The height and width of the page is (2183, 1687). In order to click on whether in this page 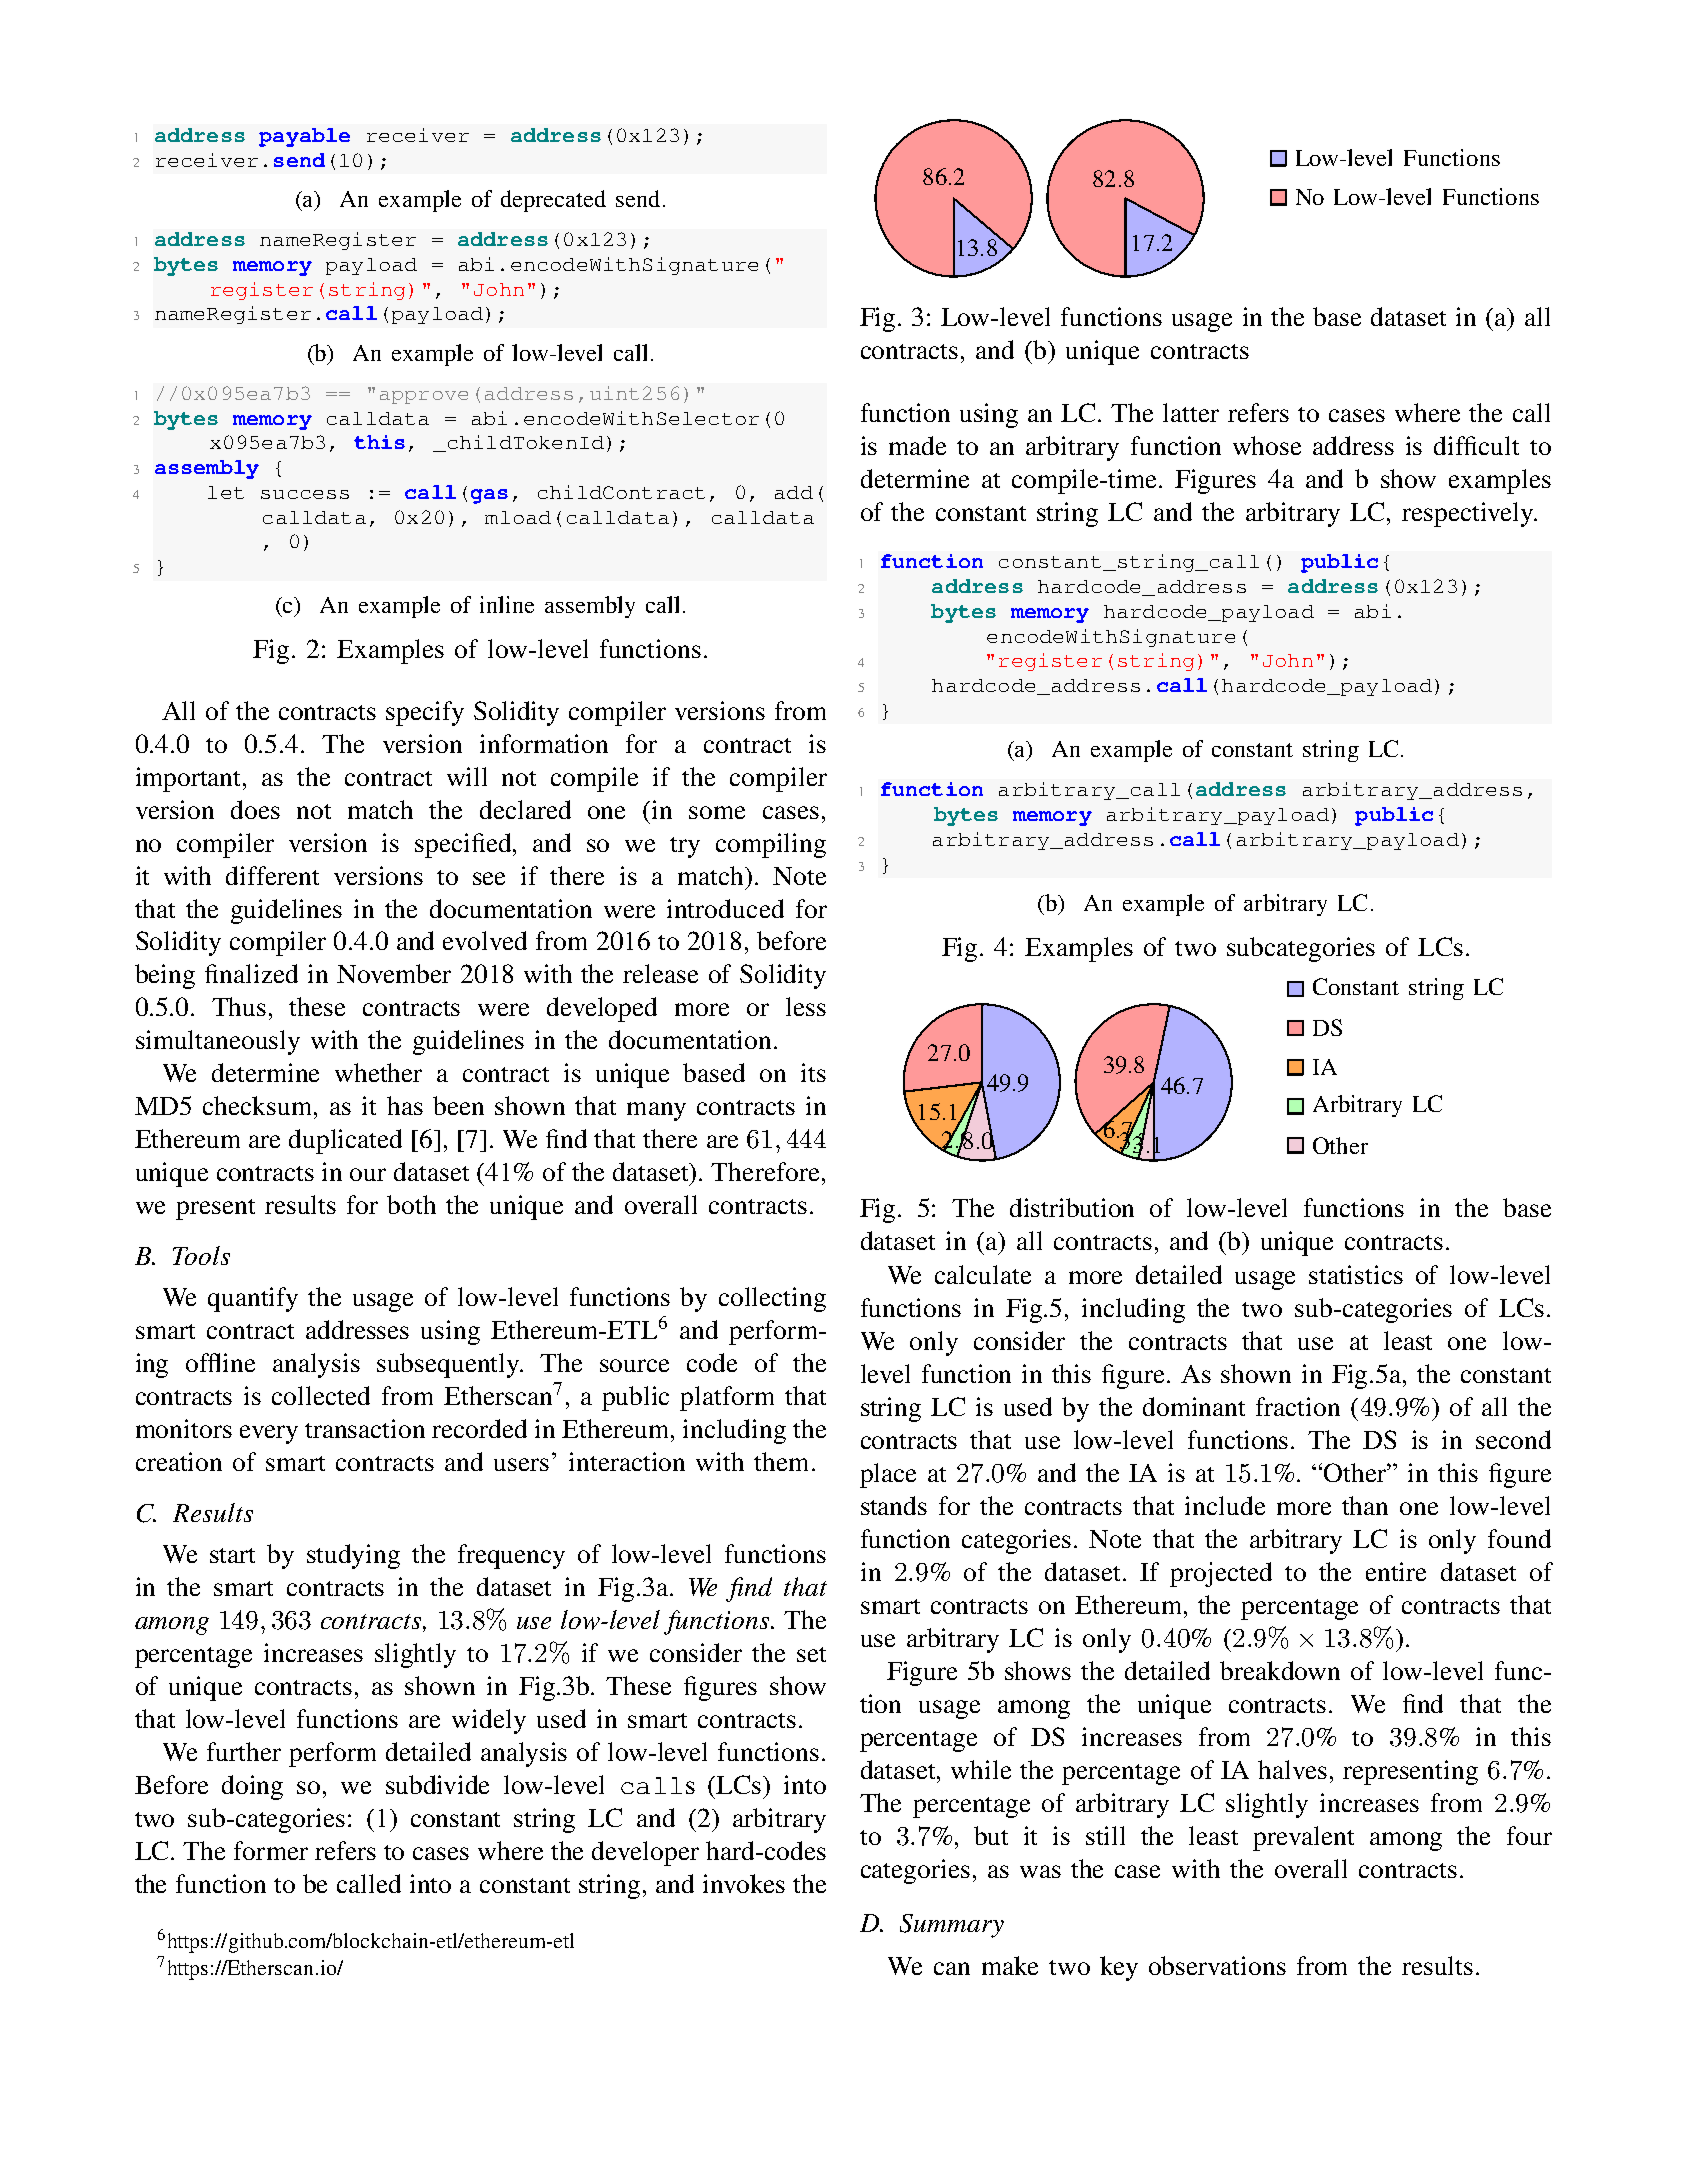, I will do `click(378, 1072)`.
